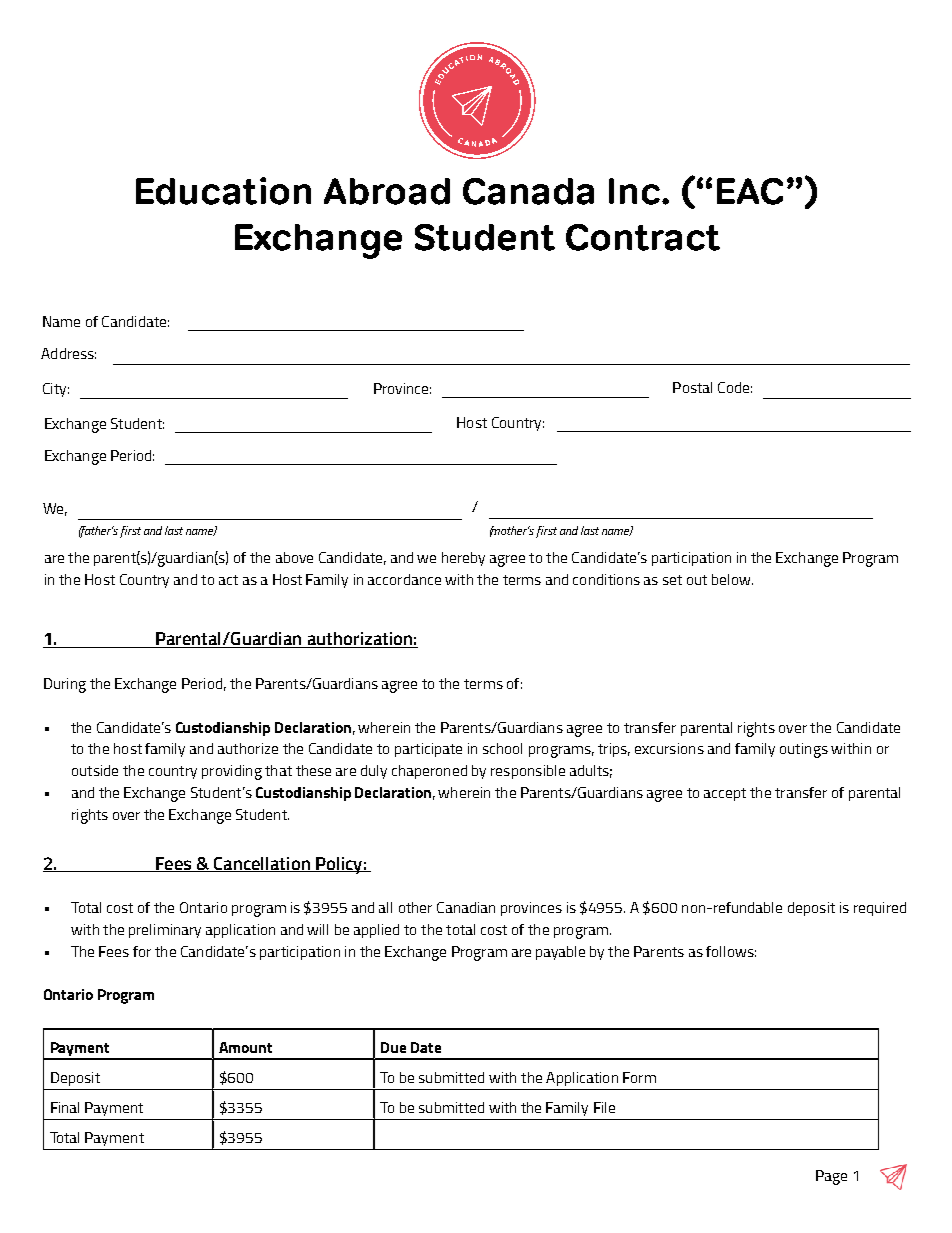 This image has width=952, height=1233. What do you see at coordinates (65, 685) in the image?
I see `During` at bounding box center [65, 685].
